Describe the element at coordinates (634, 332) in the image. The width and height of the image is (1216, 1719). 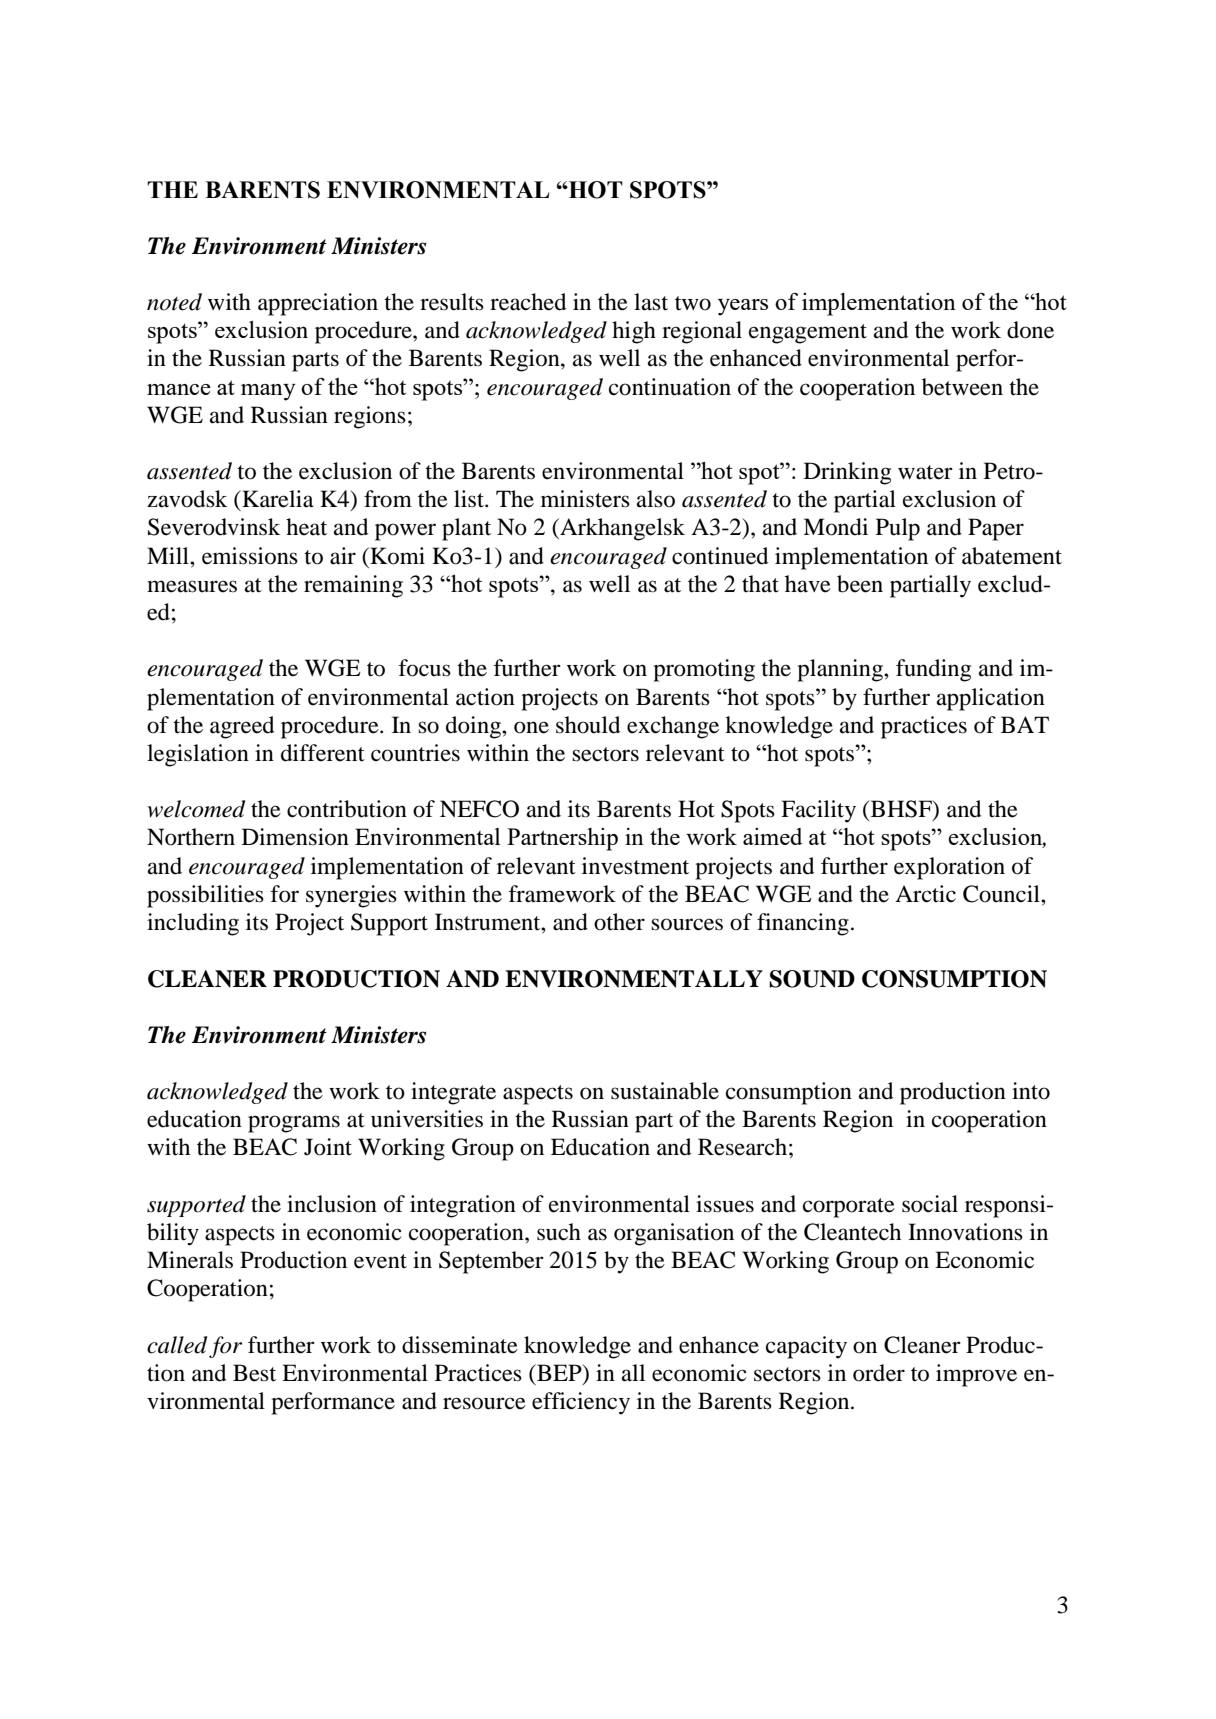
I see `high` at that location.
